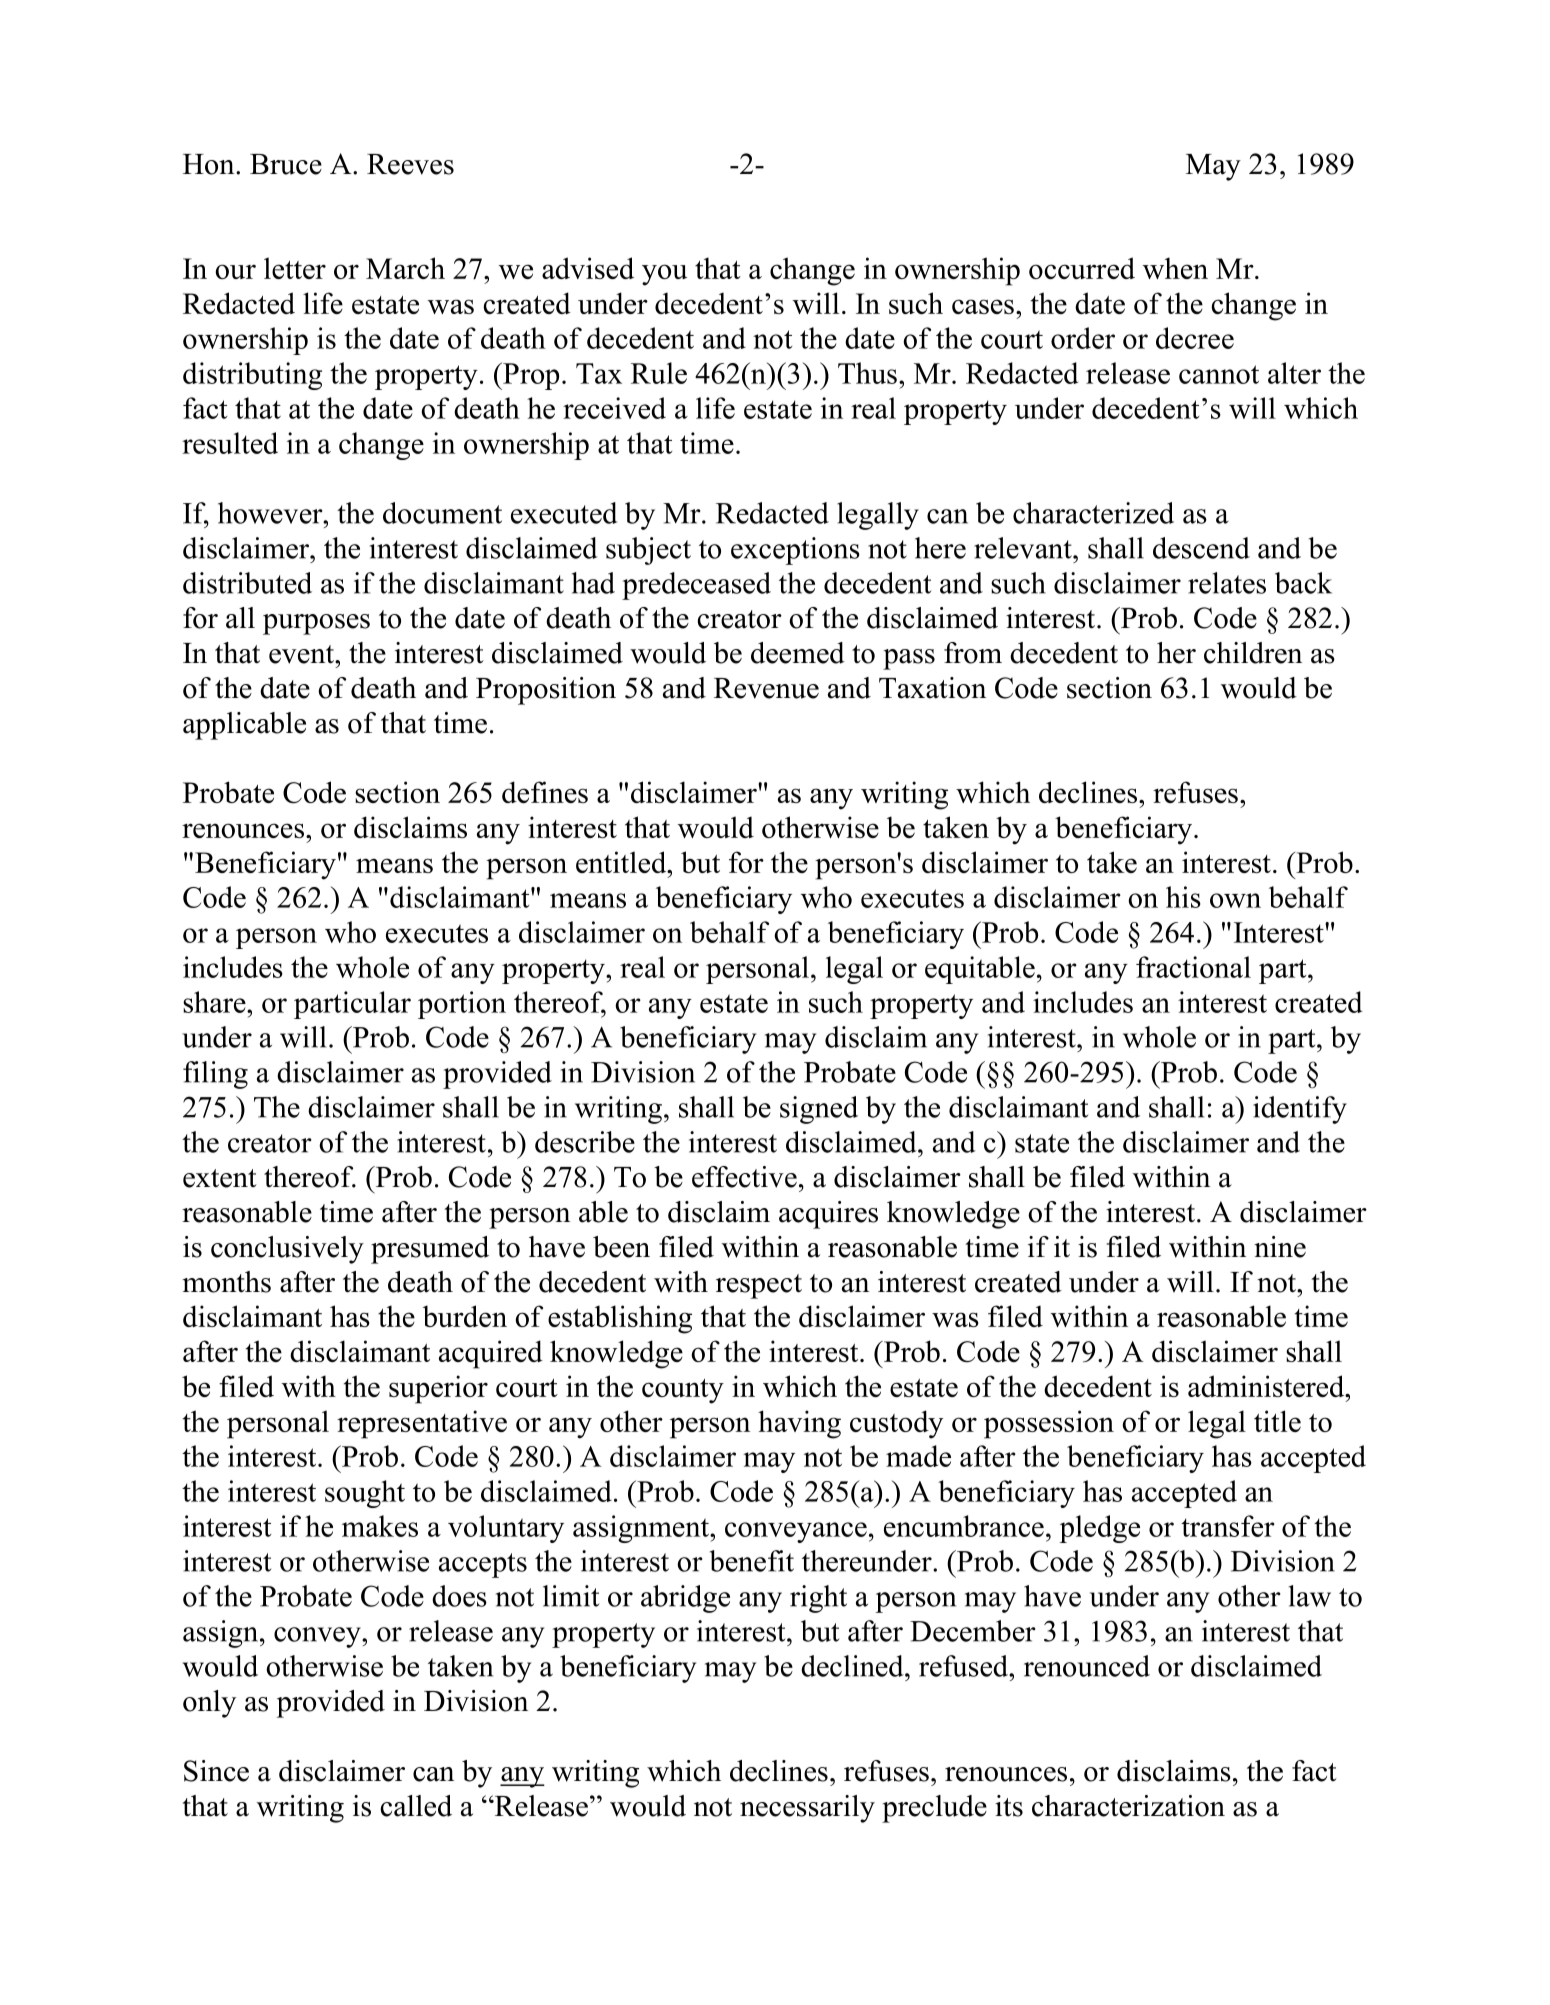 This image has width=1550, height=2005. Describe the element at coordinates (287, 1250) in the image. I see `conclusively` at that location.
